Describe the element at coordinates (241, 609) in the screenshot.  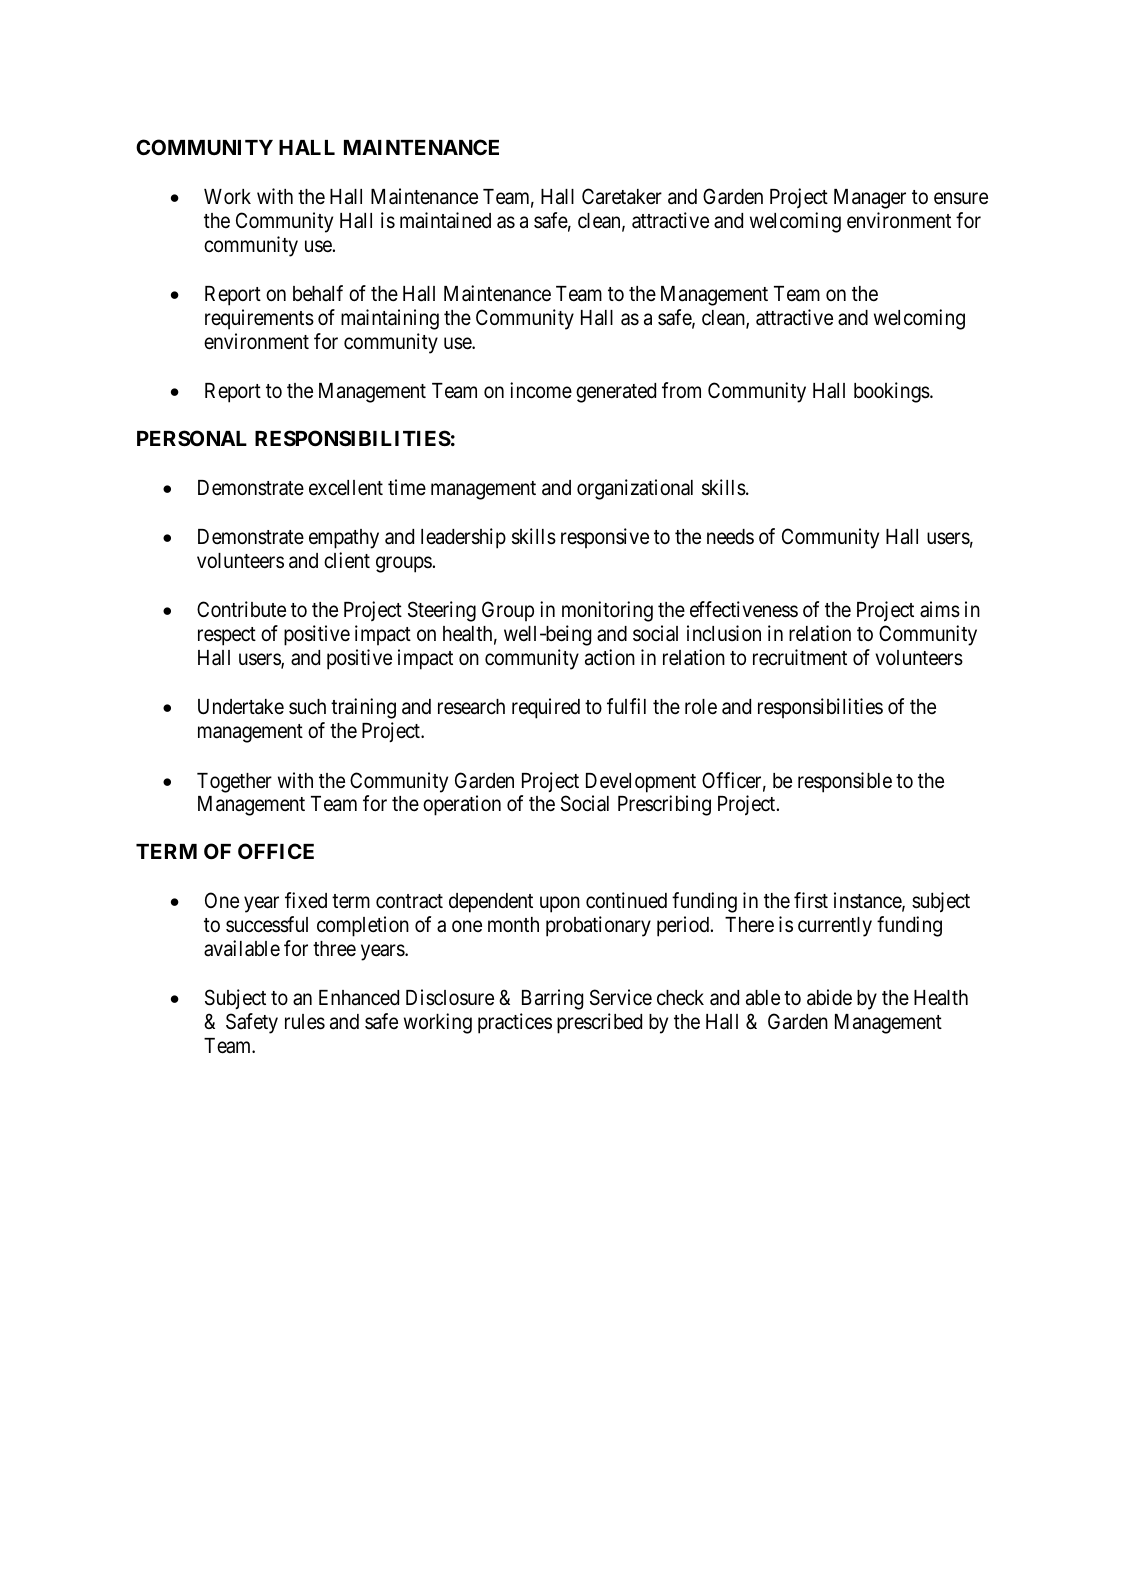
I see `Contribute` at that location.
